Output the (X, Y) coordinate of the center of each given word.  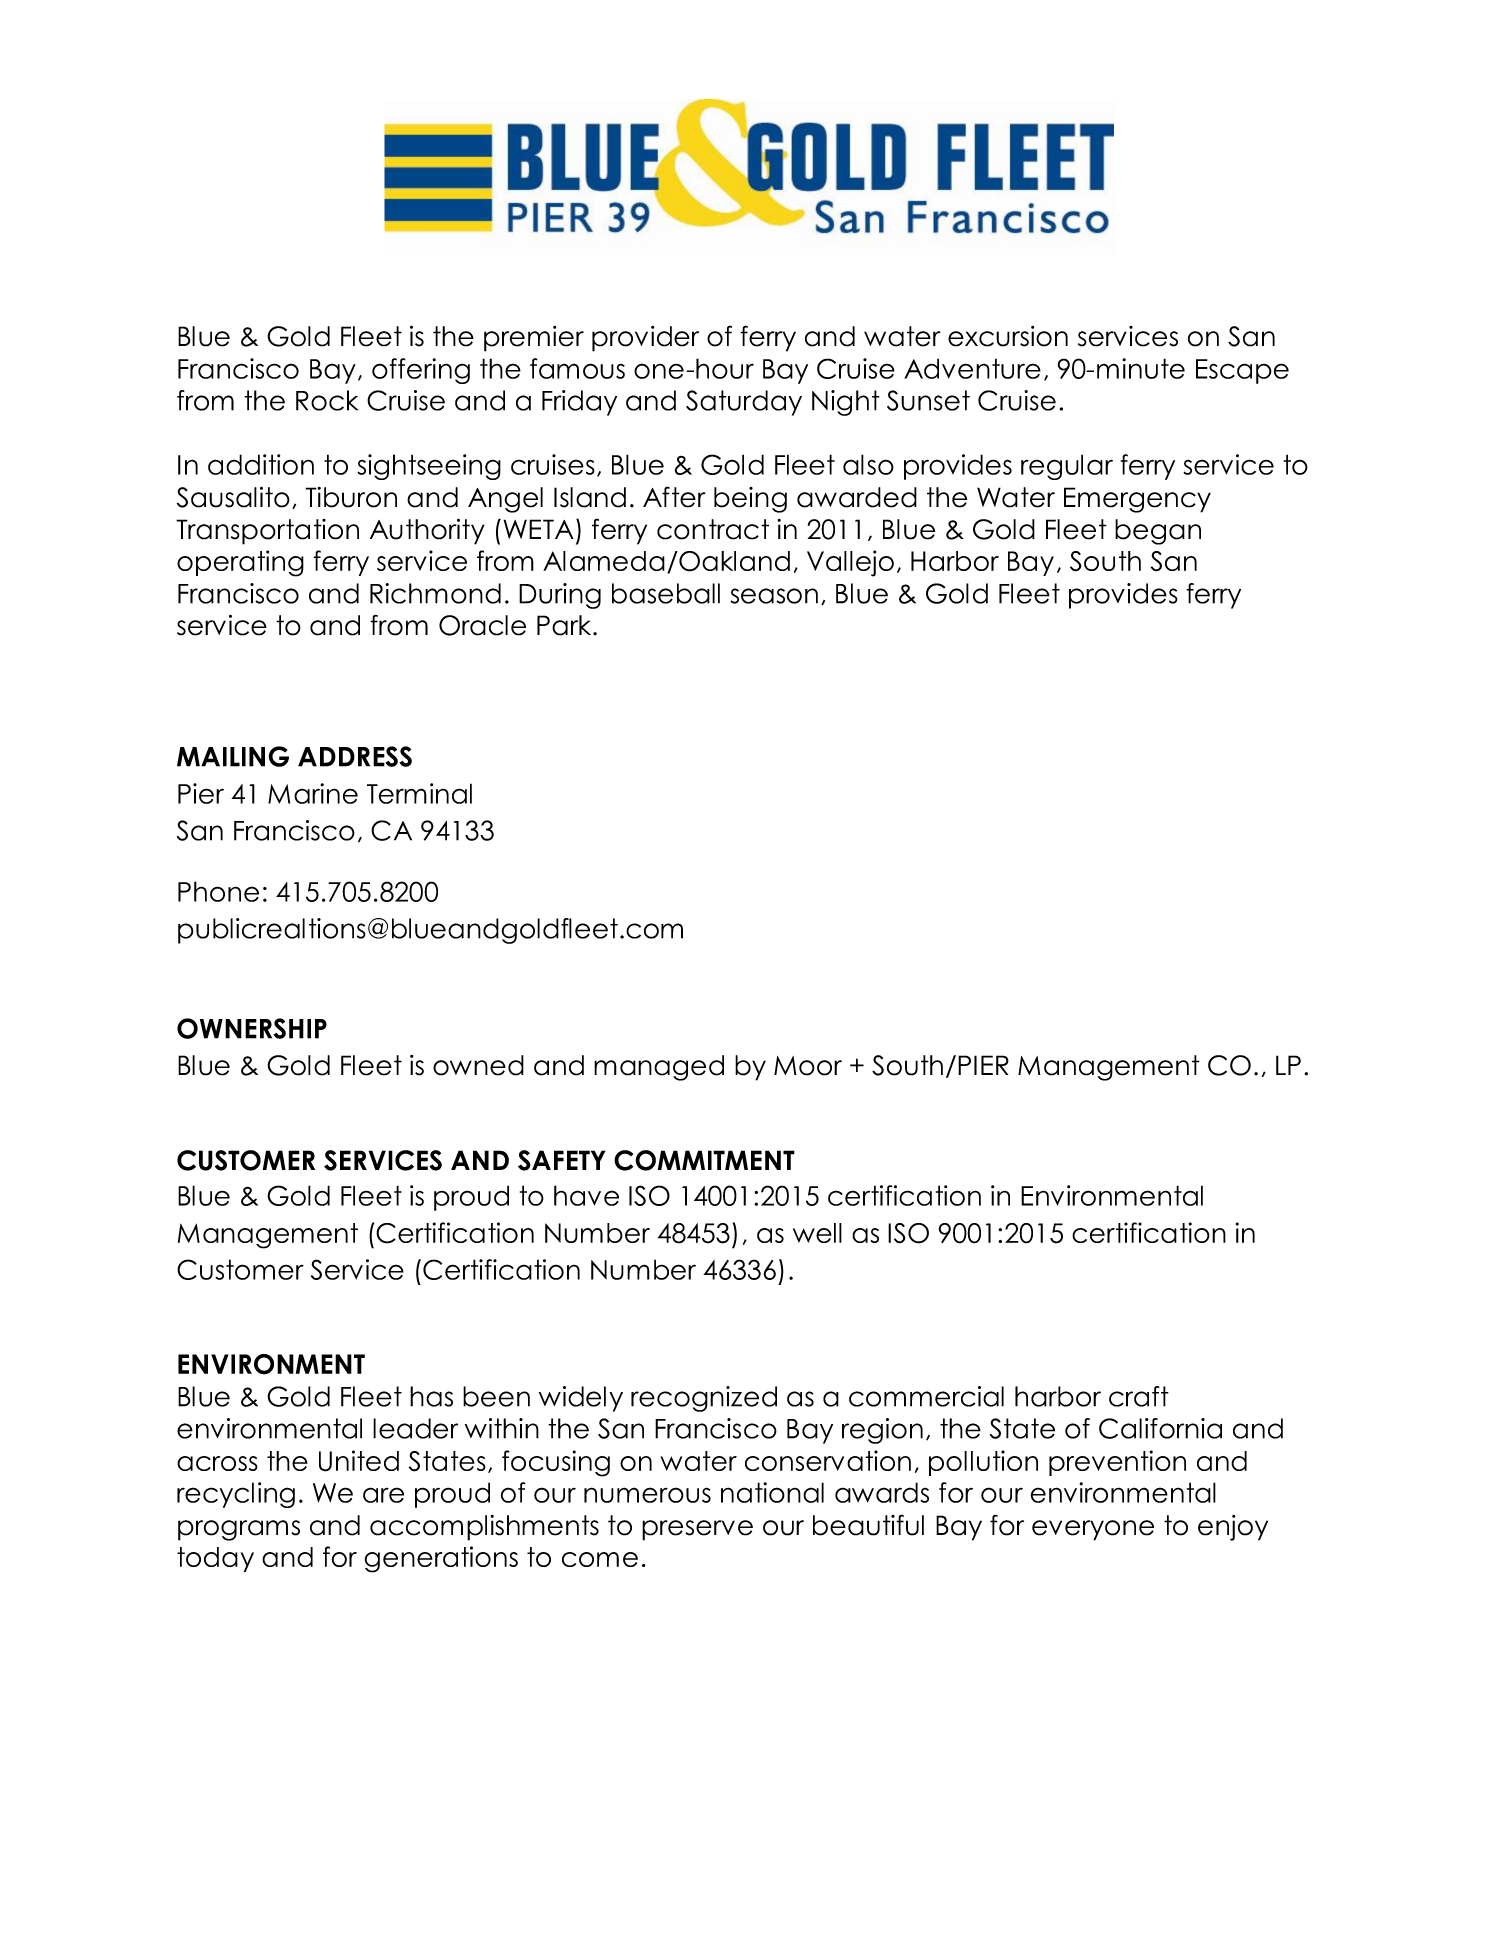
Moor (808, 1066)
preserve (697, 1530)
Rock (327, 400)
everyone (1093, 1530)
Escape (1242, 371)
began (1158, 532)
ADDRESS (355, 756)
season (774, 596)
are (383, 1495)
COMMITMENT (704, 1160)
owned (478, 1065)
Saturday (744, 403)
